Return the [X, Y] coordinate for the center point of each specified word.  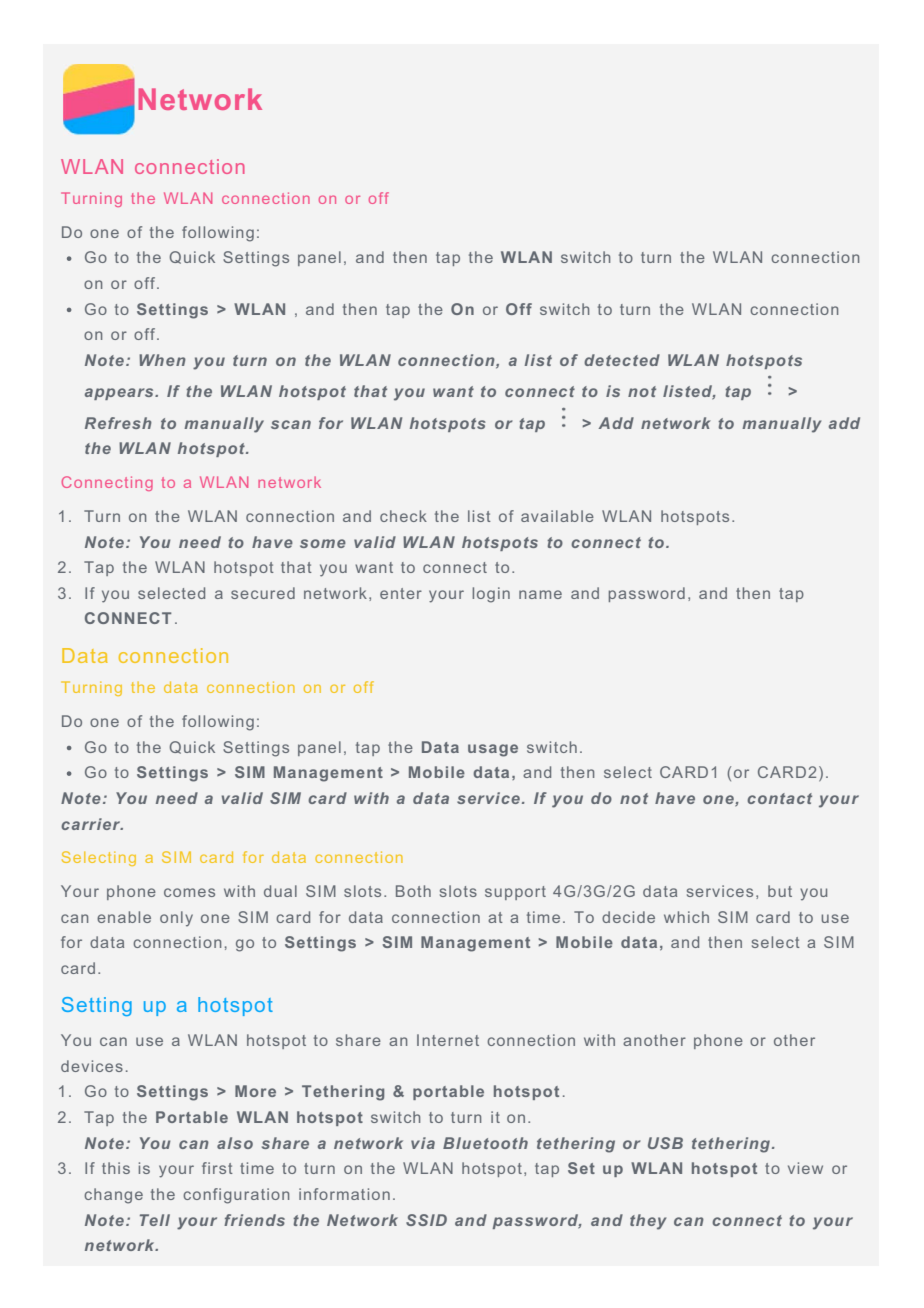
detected [622, 360]
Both [413, 891]
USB [665, 1143]
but [780, 891]
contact [779, 798]
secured [263, 593]
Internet [448, 1040]
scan [291, 424]
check [403, 516]
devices [92, 1066]
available [557, 516]
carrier [92, 824]
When [162, 360]
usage [493, 750]
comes [189, 892]
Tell [155, 1220]
